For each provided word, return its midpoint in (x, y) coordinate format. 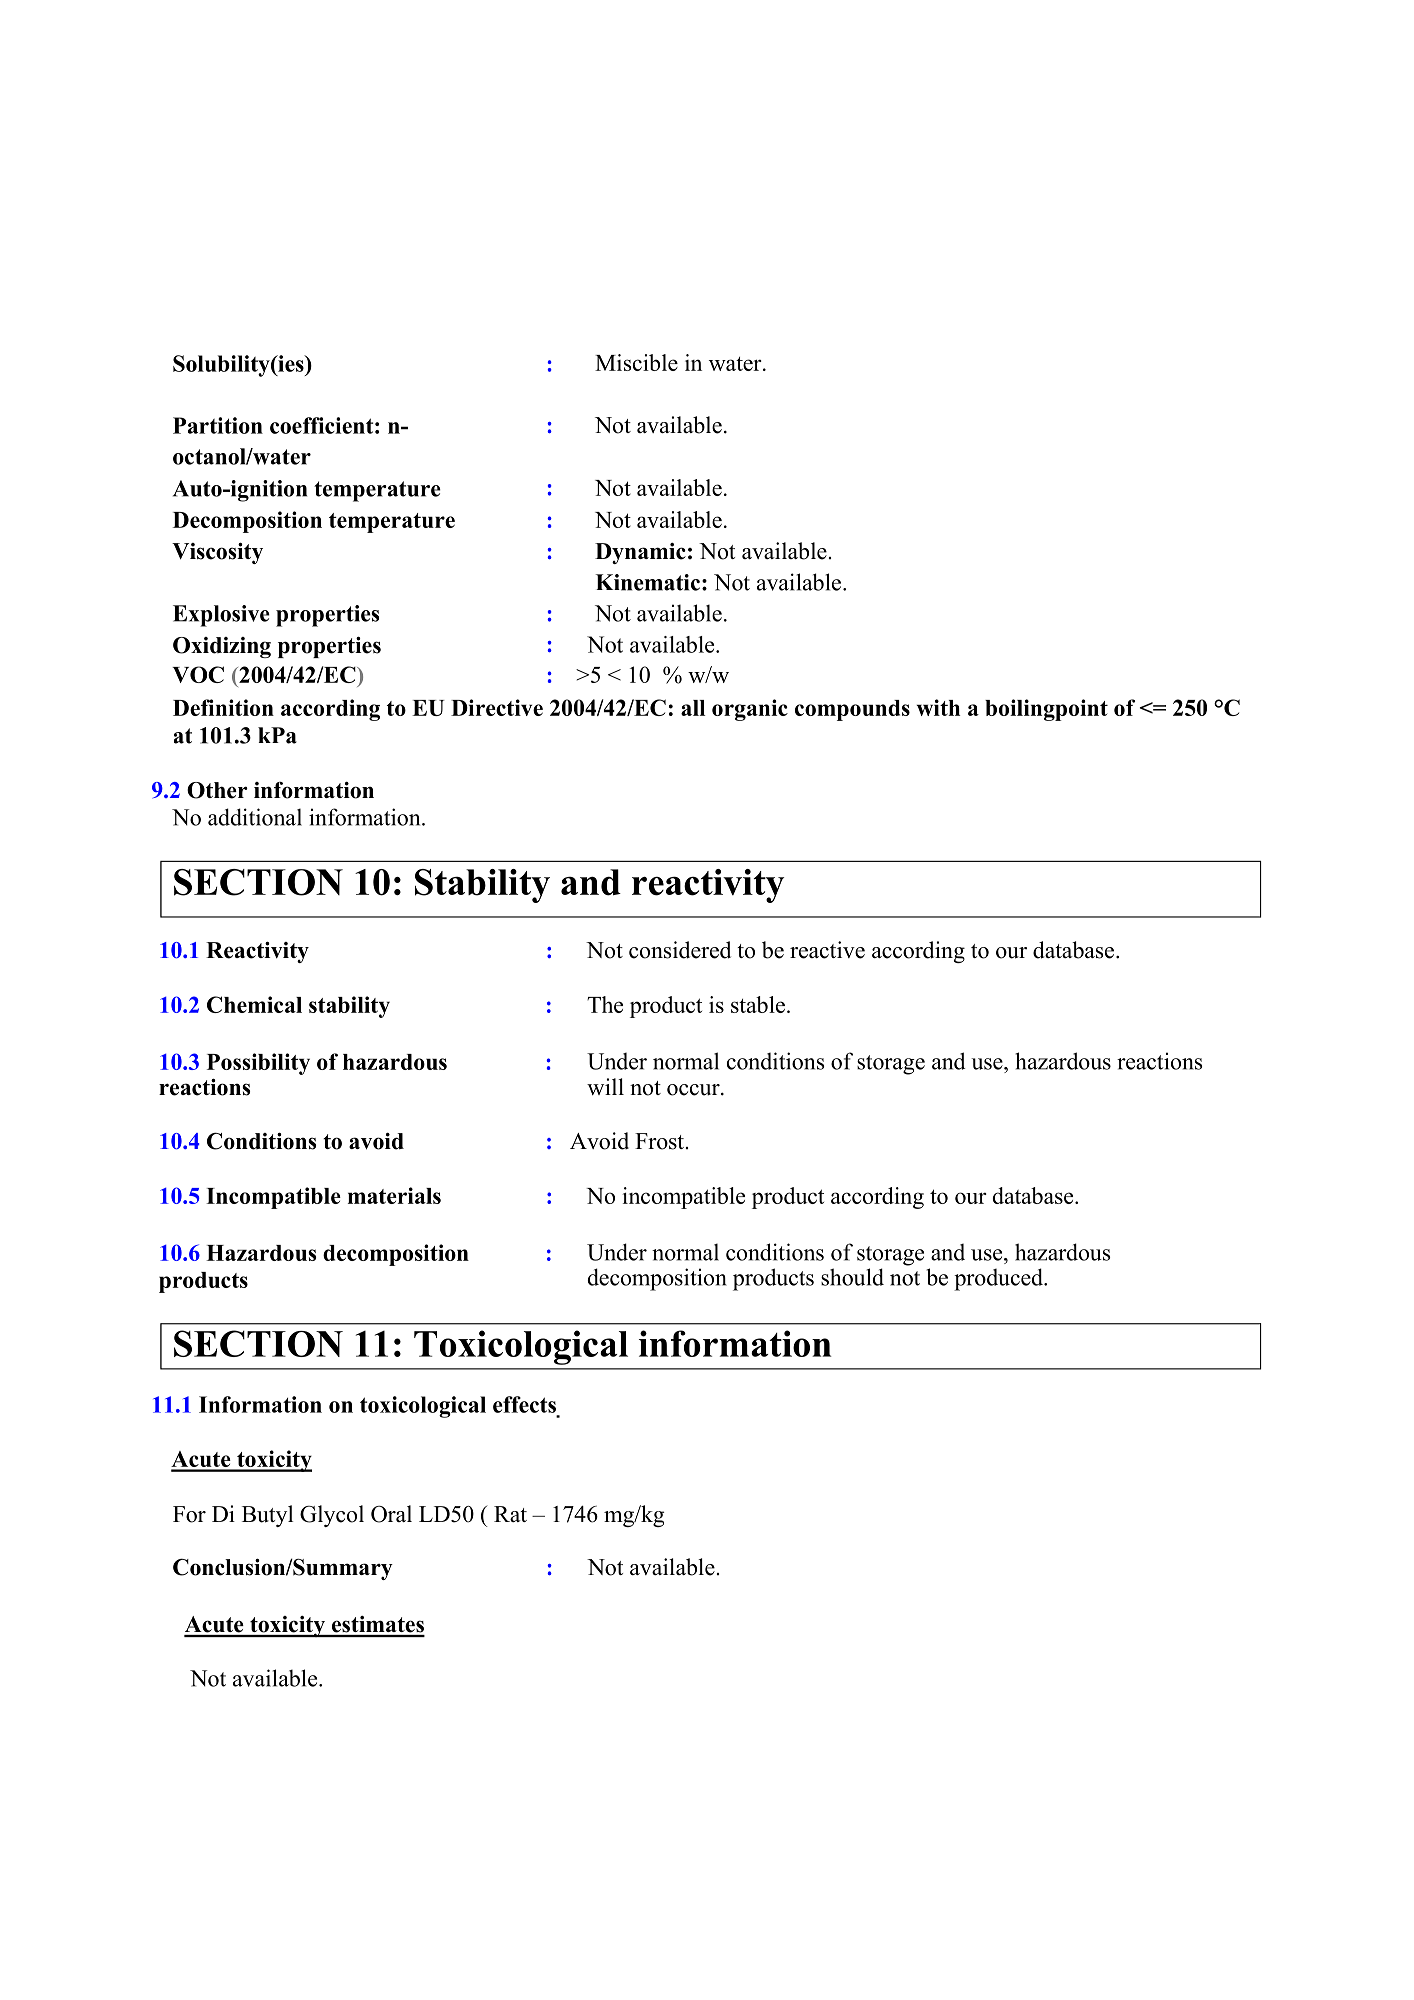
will (605, 1086)
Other (217, 790)
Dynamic (640, 553)
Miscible (636, 362)
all (693, 708)
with (938, 707)
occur (694, 1090)
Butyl (267, 1516)
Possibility (258, 1064)
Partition (218, 425)
